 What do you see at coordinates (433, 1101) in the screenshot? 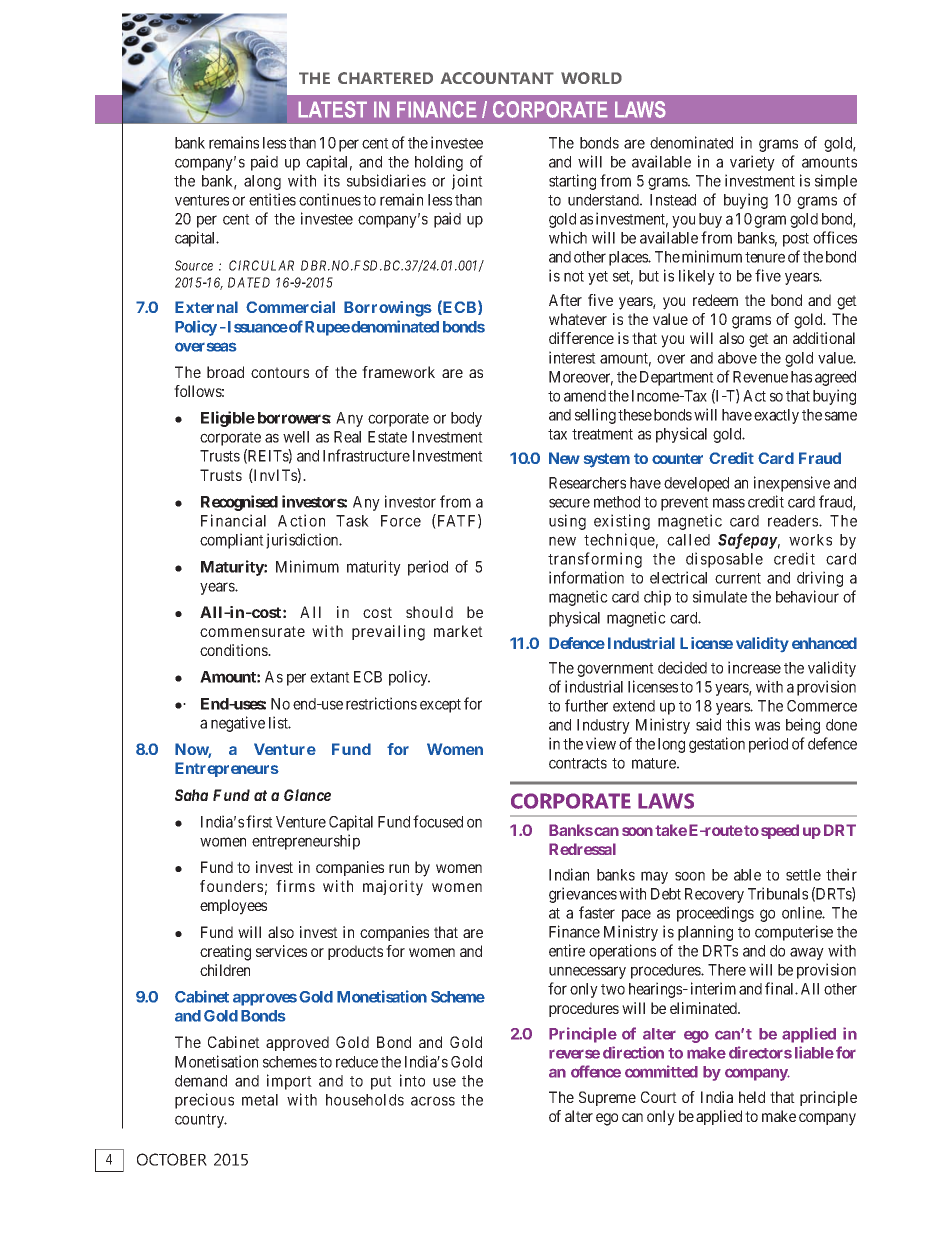
I see `across` at bounding box center [433, 1101].
